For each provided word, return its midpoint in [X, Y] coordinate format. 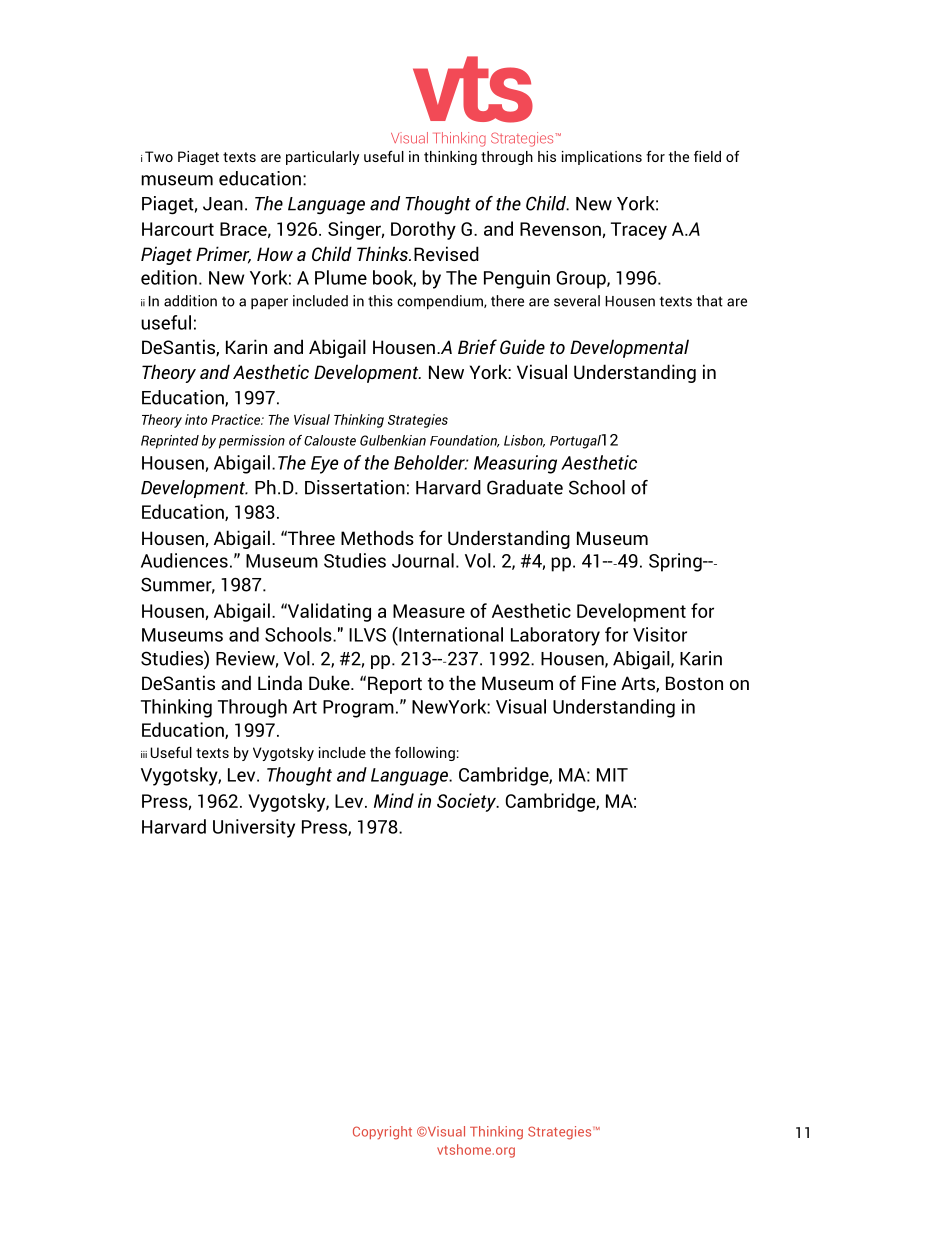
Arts [639, 684]
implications [602, 158]
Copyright [382, 1133]
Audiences [184, 560]
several [577, 301]
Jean [223, 204]
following [425, 753]
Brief [477, 346]
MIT [612, 775]
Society [467, 802]
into [196, 419]
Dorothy [423, 230]
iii [144, 754]
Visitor [660, 634]
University [254, 828]
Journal [423, 560]
